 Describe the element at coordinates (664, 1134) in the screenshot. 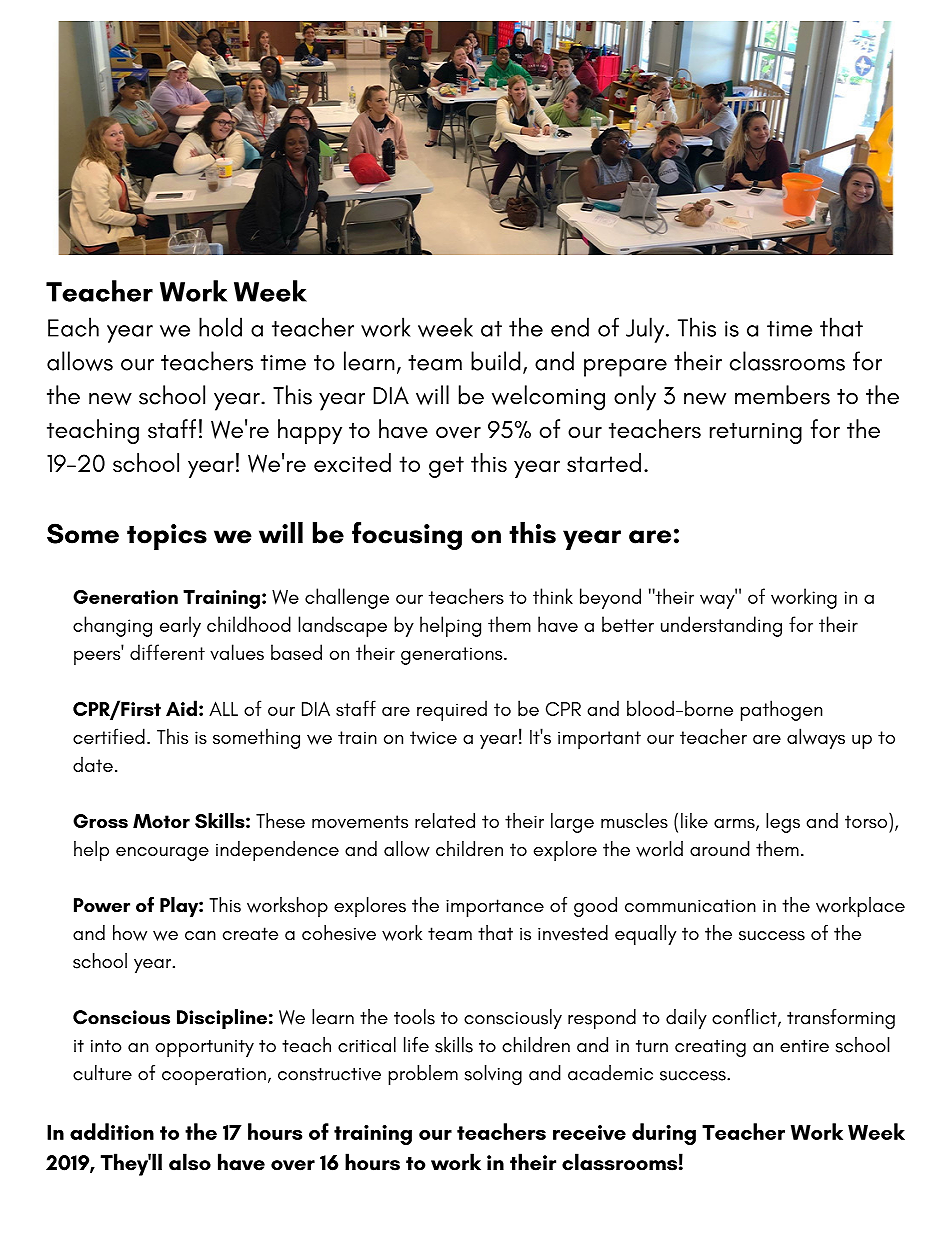

I see `during` at that location.
